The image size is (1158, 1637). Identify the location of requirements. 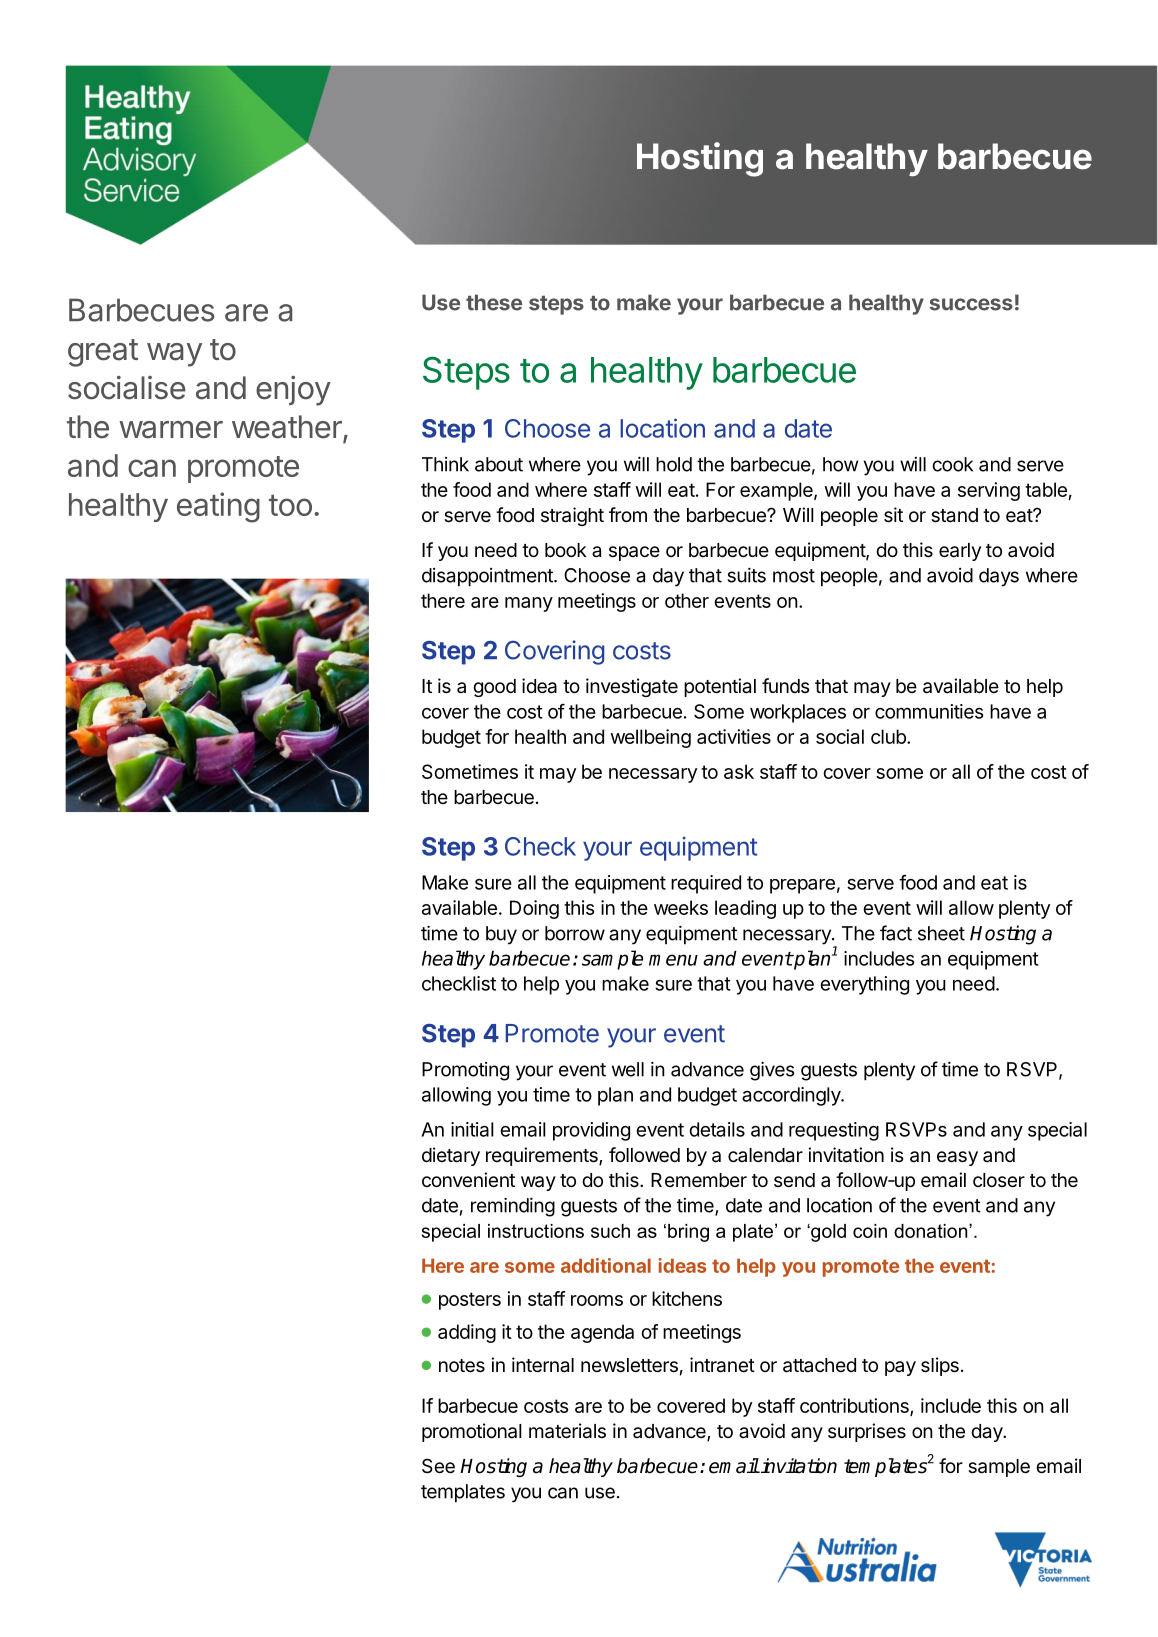
(543, 1156).
